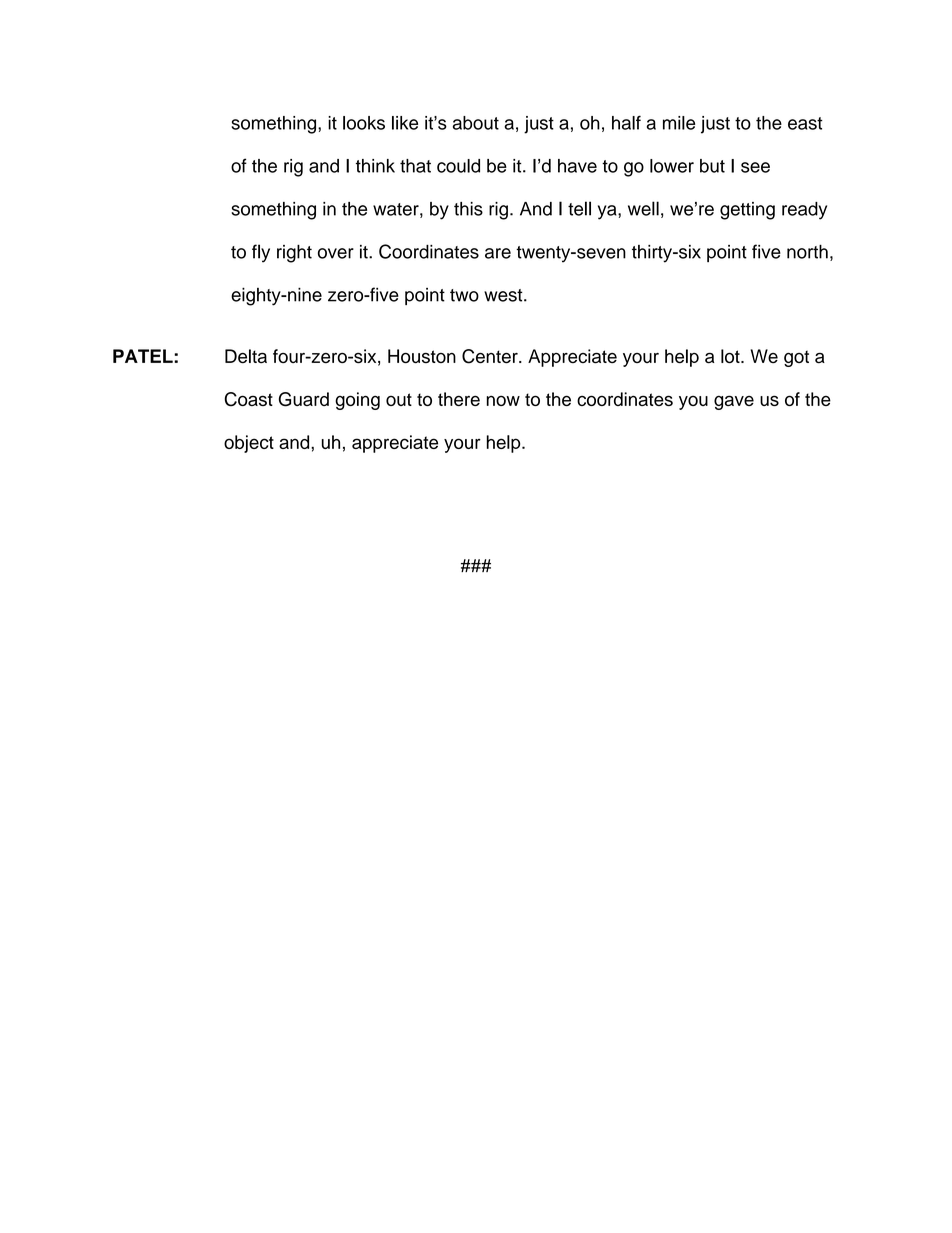 This screenshot has height=1233, width=952. What do you see at coordinates (364, 123) in the screenshot?
I see `looks` at bounding box center [364, 123].
